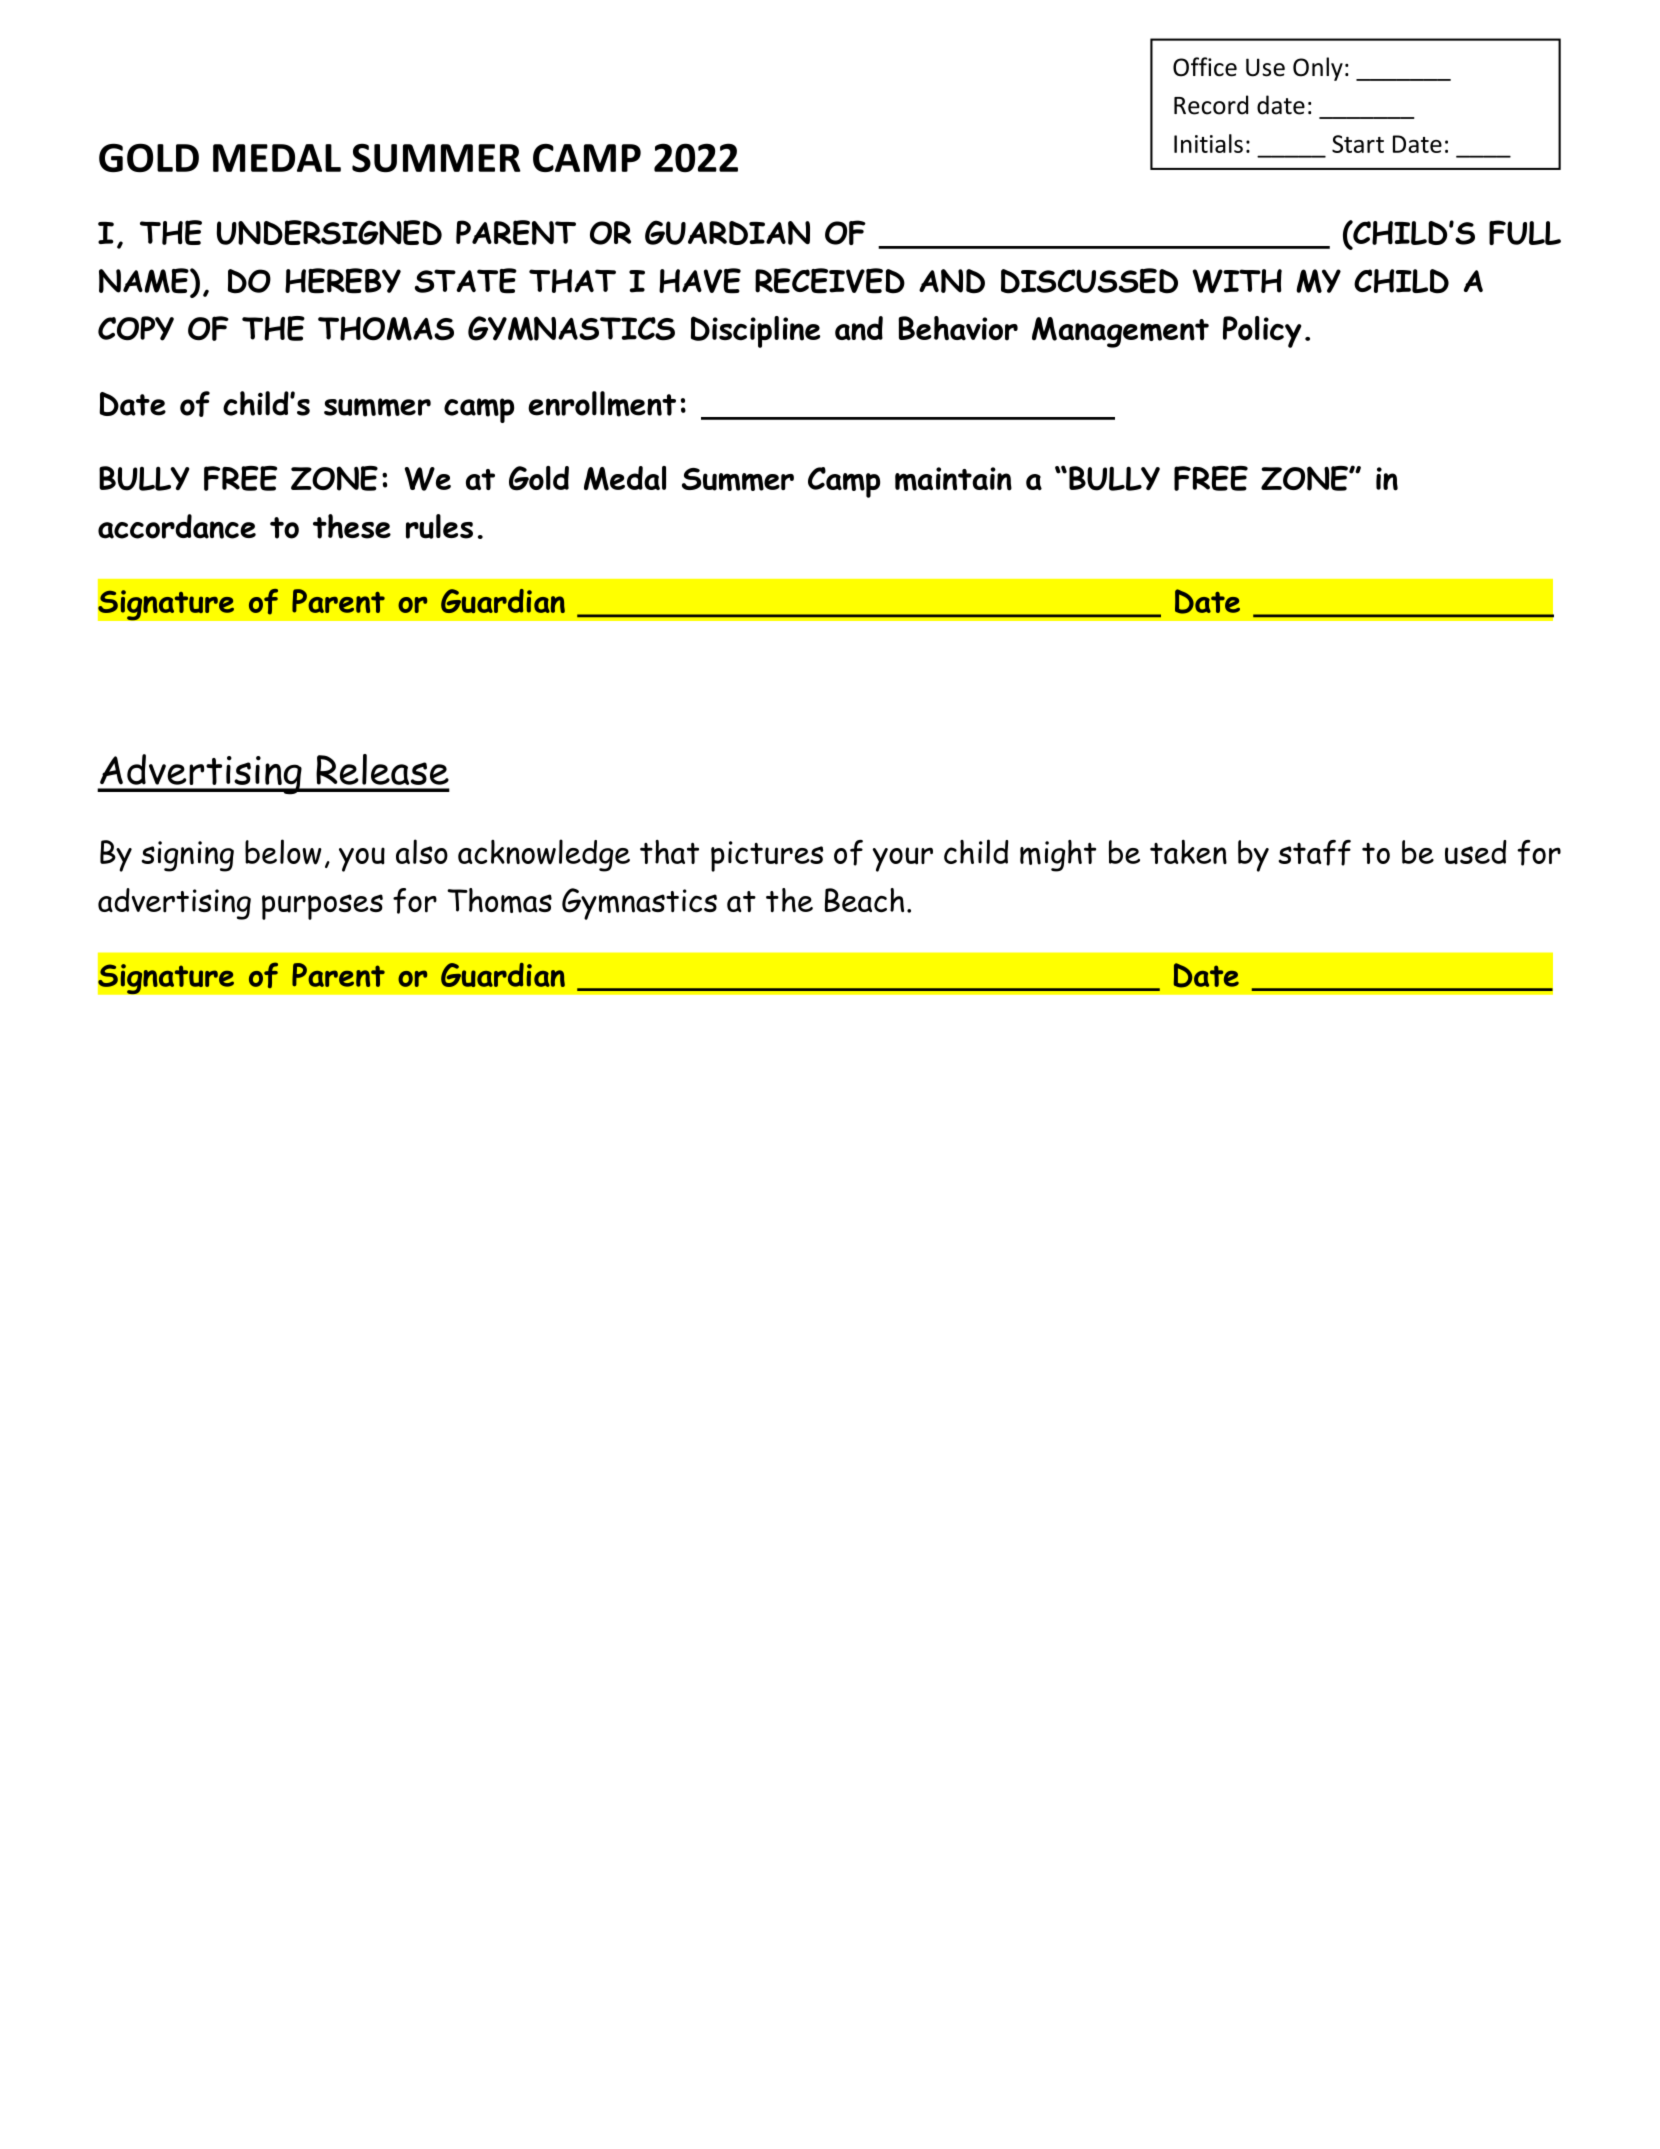  I want to click on purposes, so click(322, 907).
